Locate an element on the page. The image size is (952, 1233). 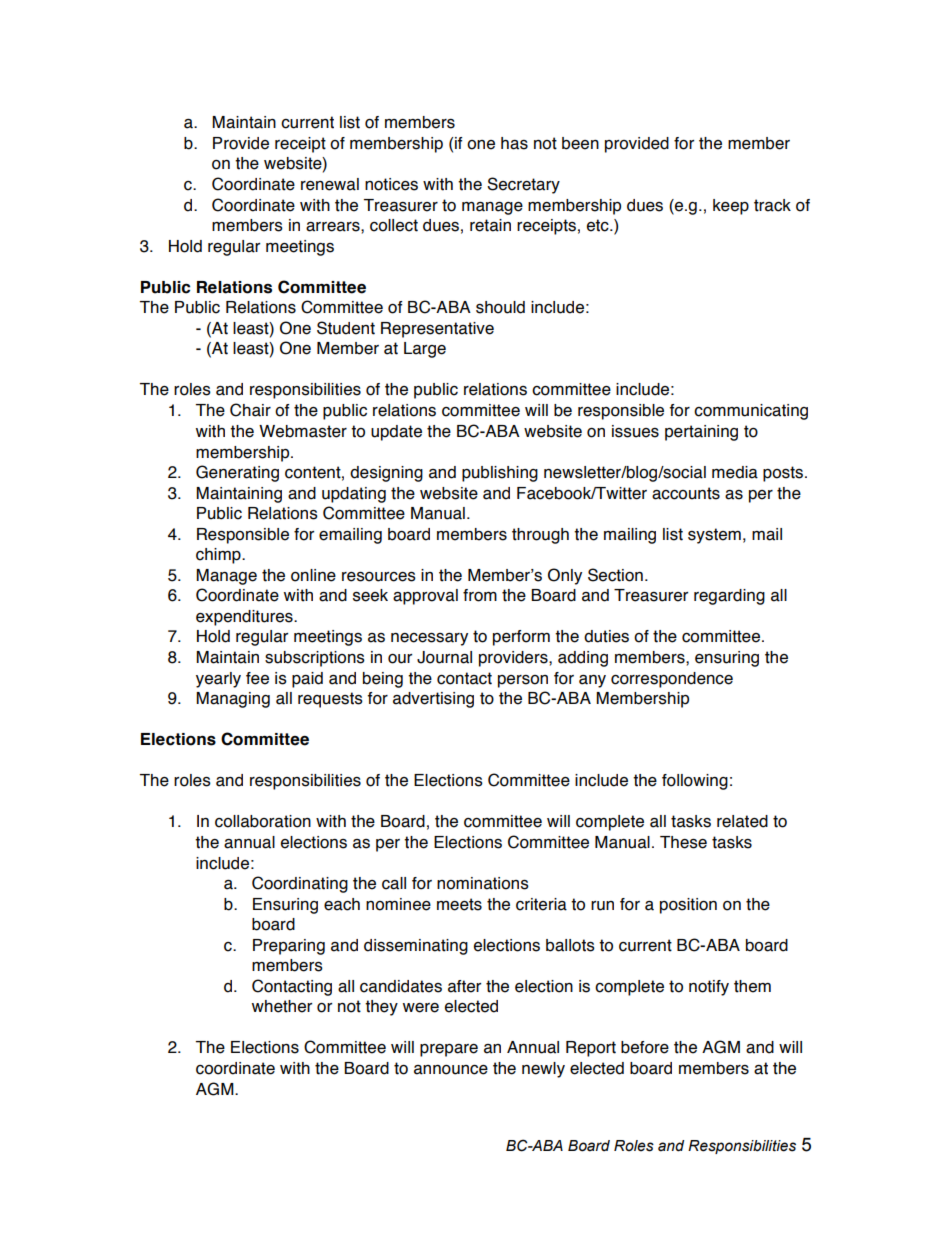
notify is located at coordinates (709, 988).
